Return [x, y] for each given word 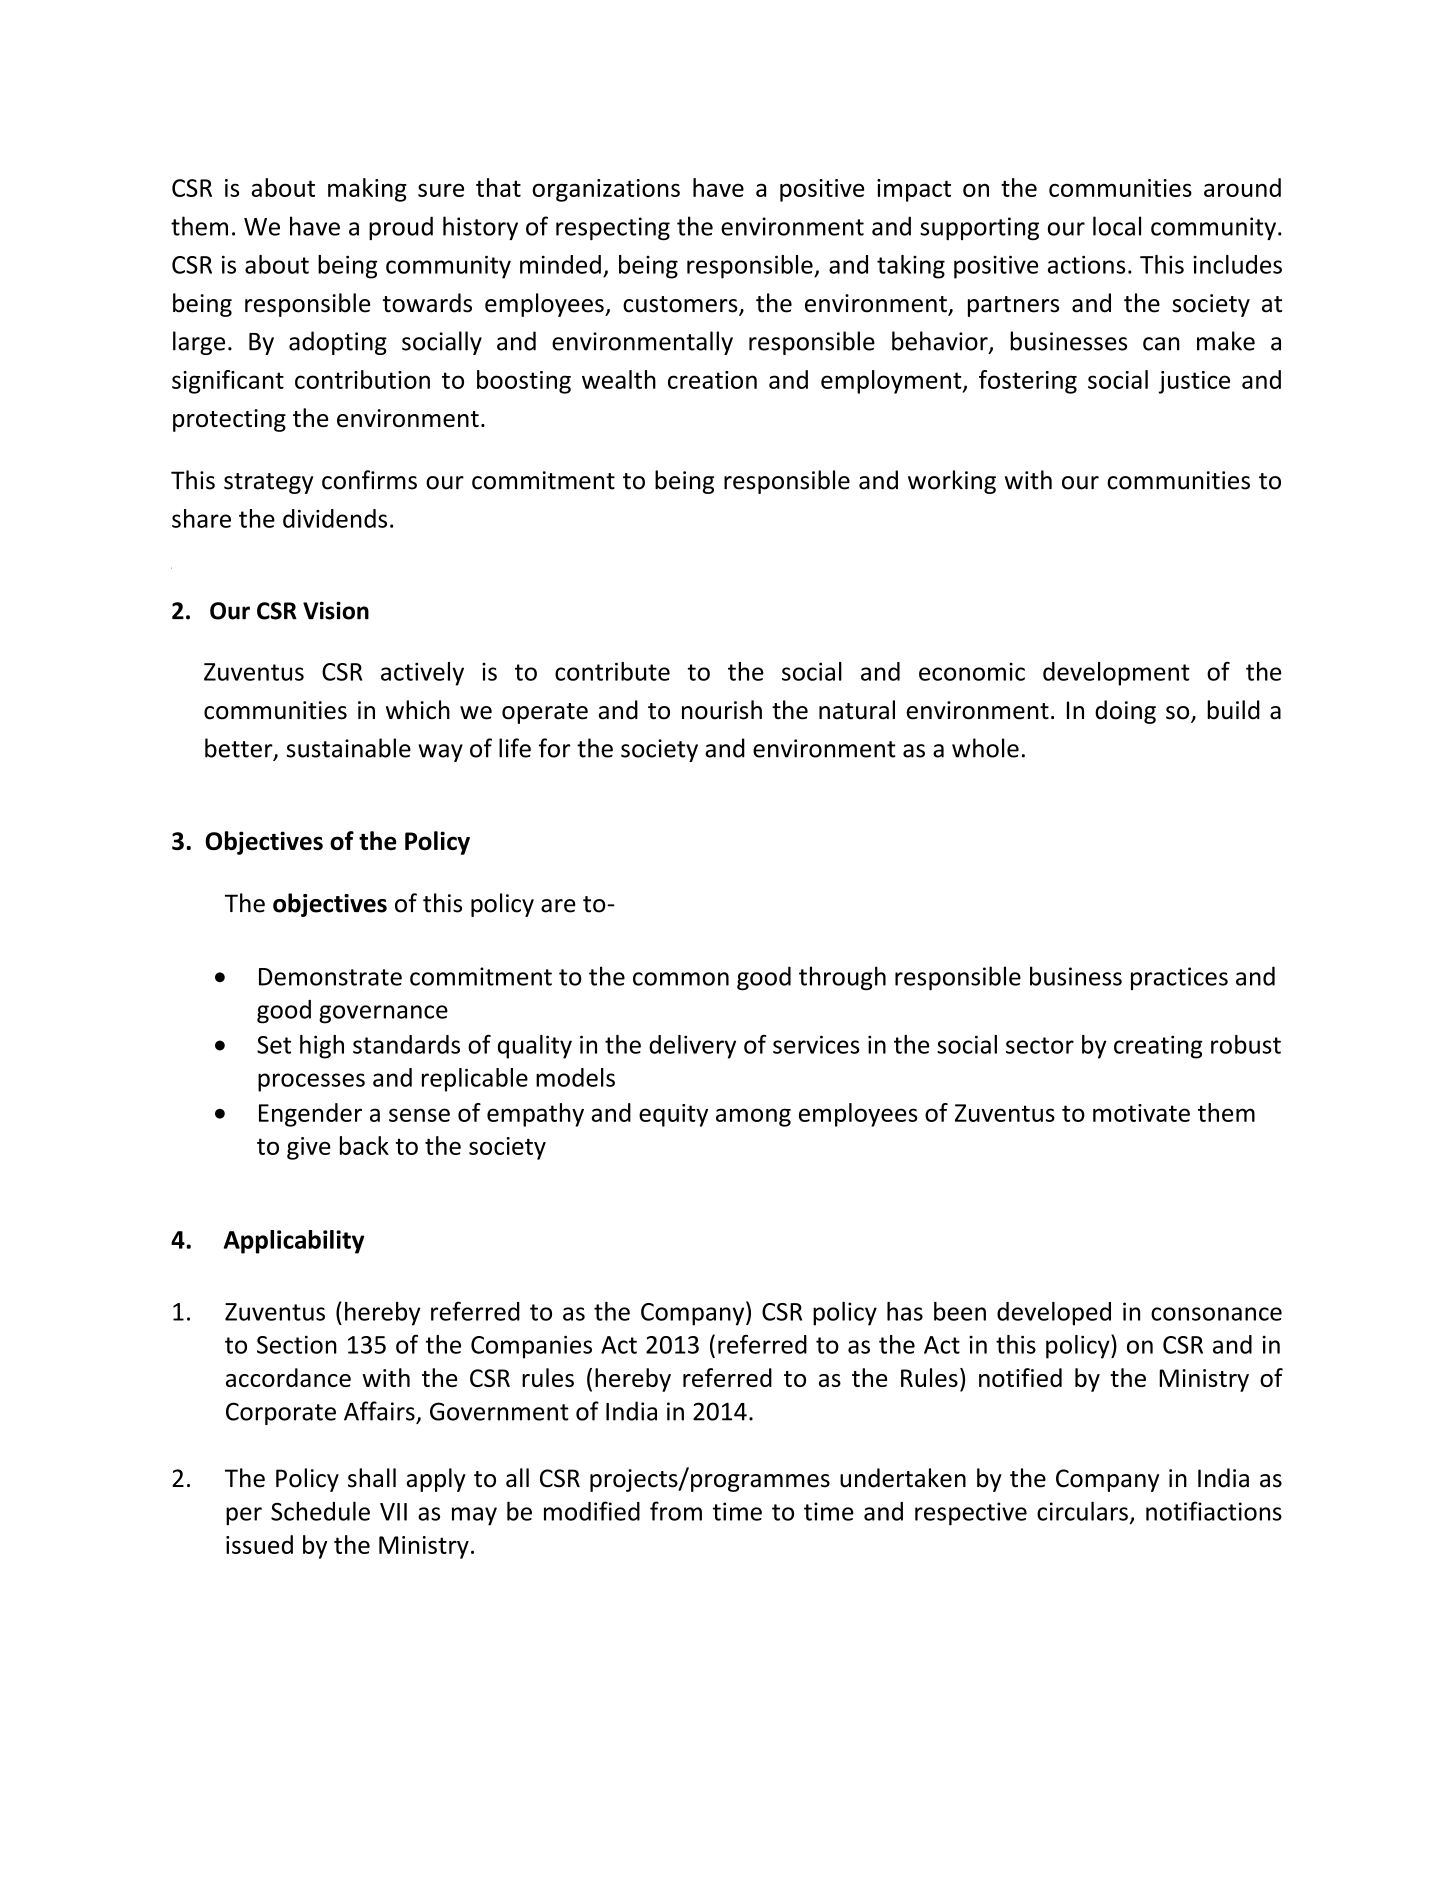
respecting [613, 228]
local [1117, 226]
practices [1179, 978]
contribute [612, 671]
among [753, 1117]
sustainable [348, 748]
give [309, 1148]
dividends [335, 518]
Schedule [320, 1511]
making [367, 190]
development [1116, 674]
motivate [1141, 1113]
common [681, 979]
